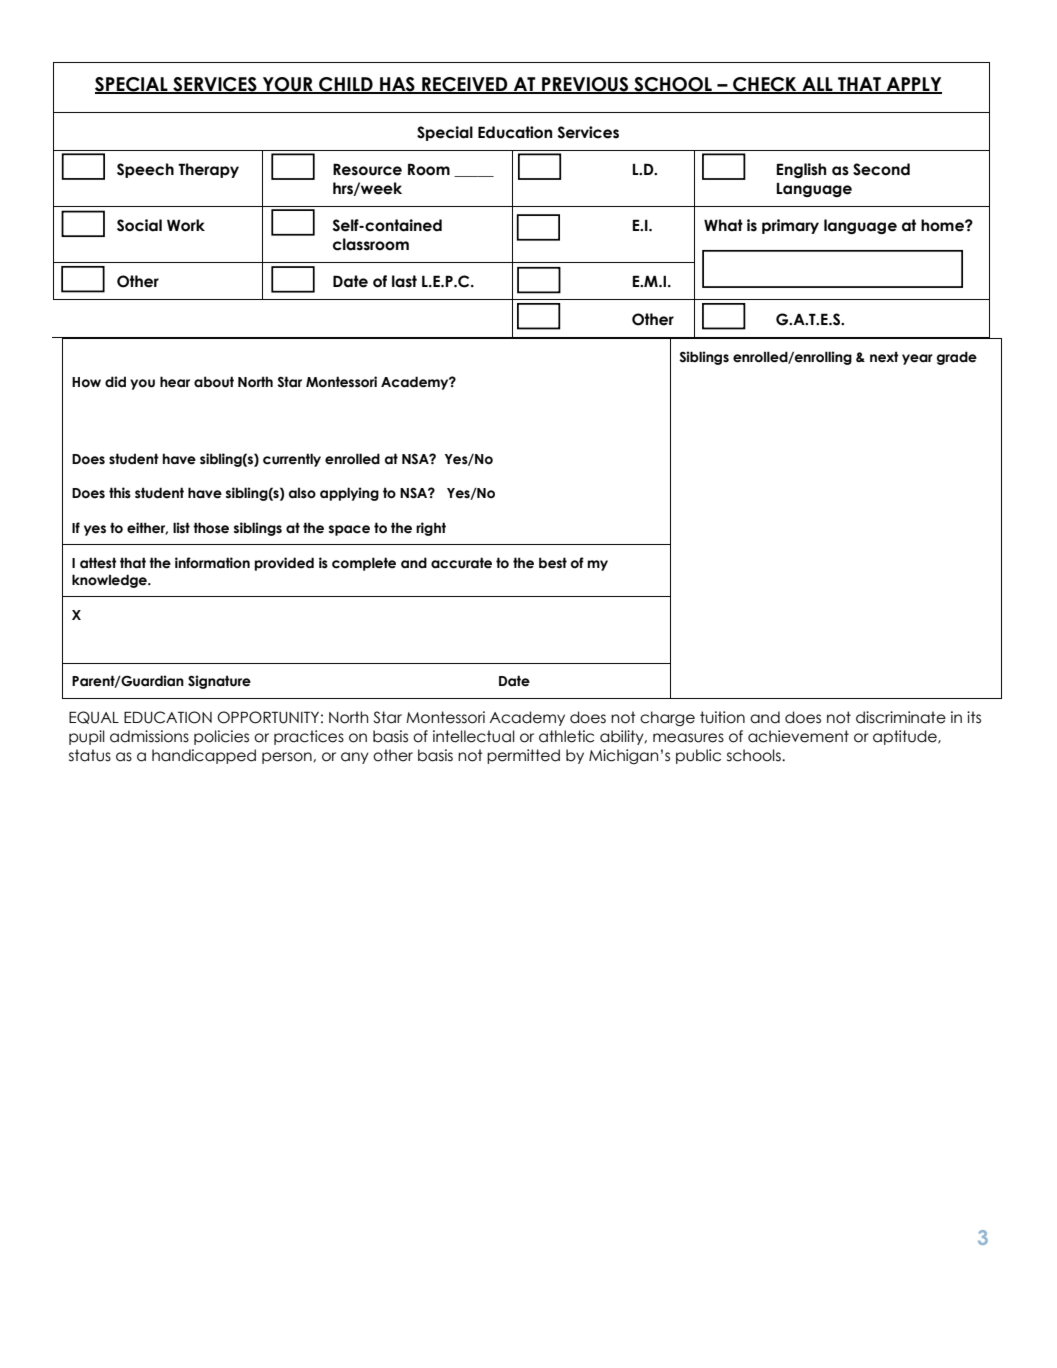 The image size is (1057, 1368). Describe the element at coordinates (175, 382) in the screenshot. I see `hear` at that location.
